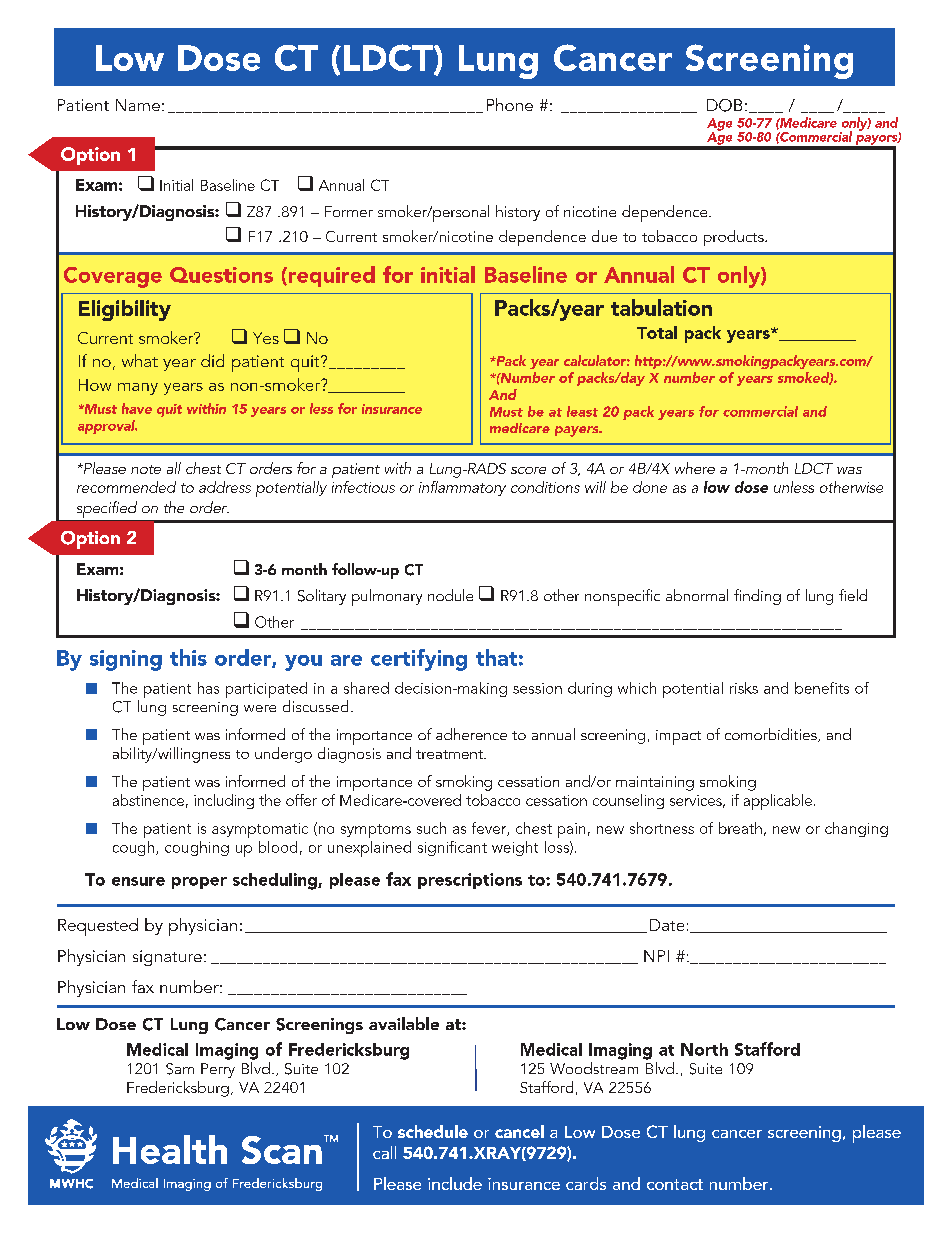  Describe the element at coordinates (221, 275) in the document. I see `Questions` at that location.
